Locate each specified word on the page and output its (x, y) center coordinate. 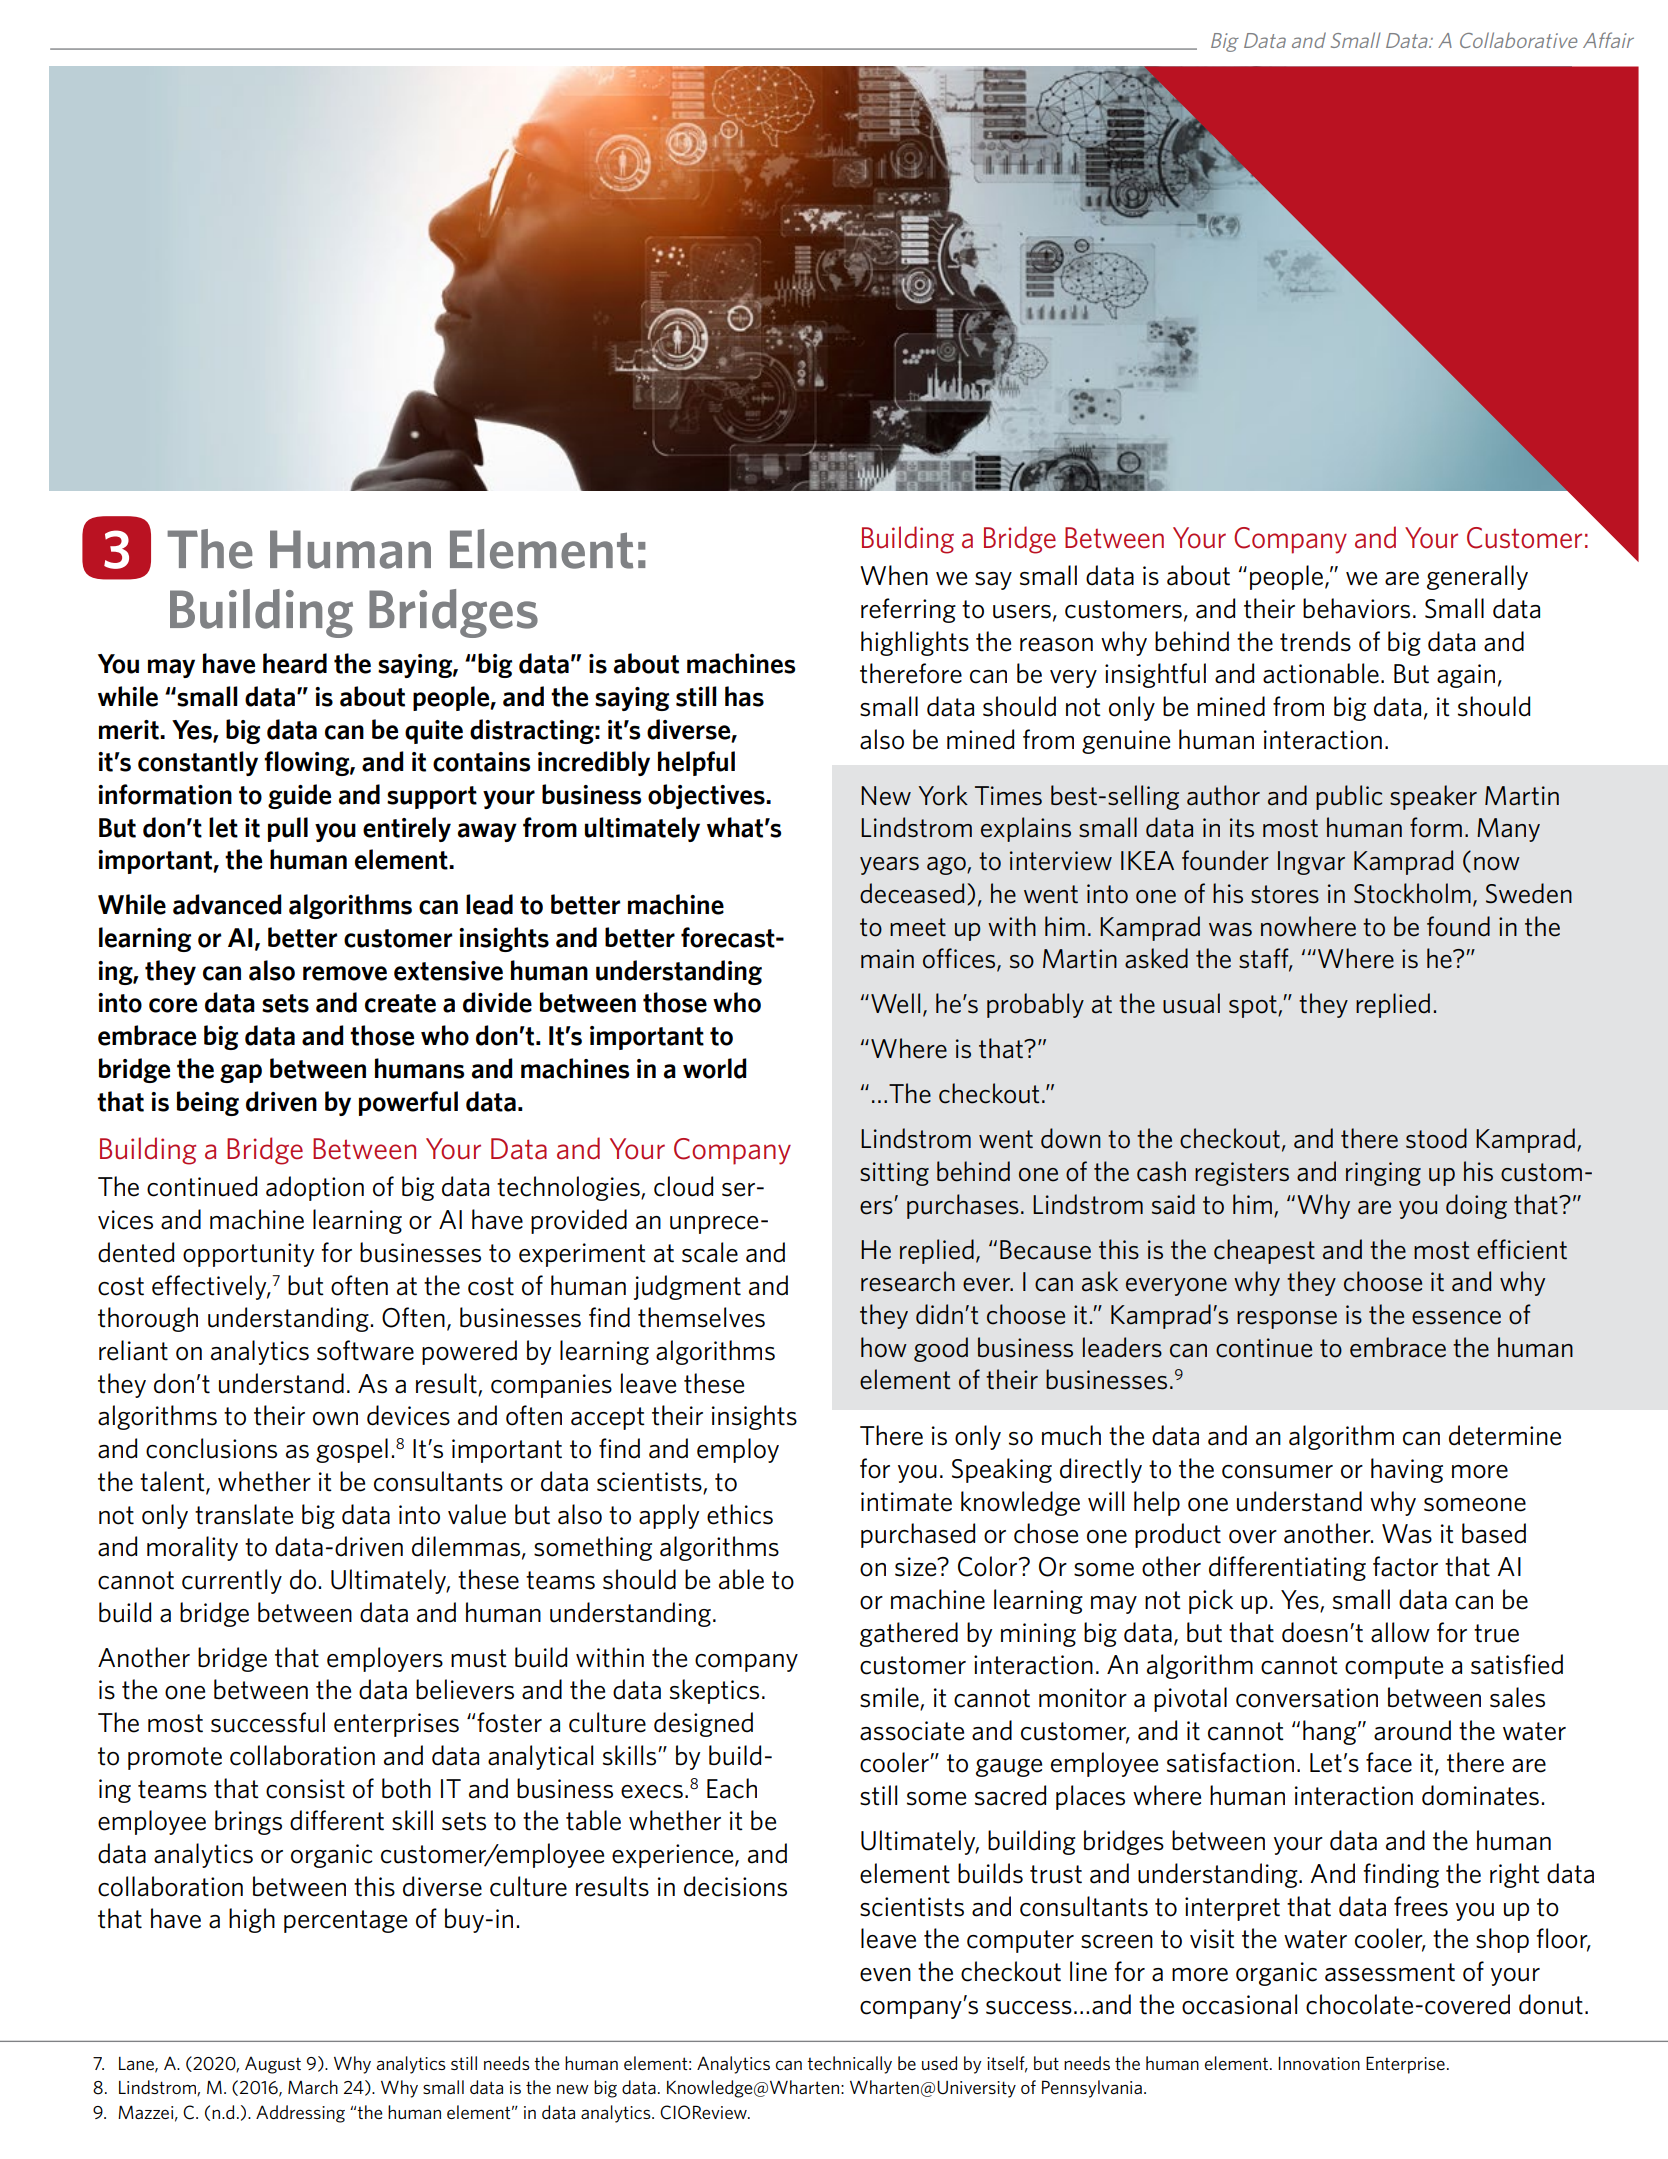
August (273, 2065)
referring (908, 610)
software (365, 1350)
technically (849, 2065)
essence (1456, 1318)
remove (345, 973)
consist (305, 1789)
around (1412, 1730)
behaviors (1356, 608)
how (884, 1347)
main (887, 959)
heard (295, 663)
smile (890, 1698)
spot (1254, 1006)
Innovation (1319, 2063)
